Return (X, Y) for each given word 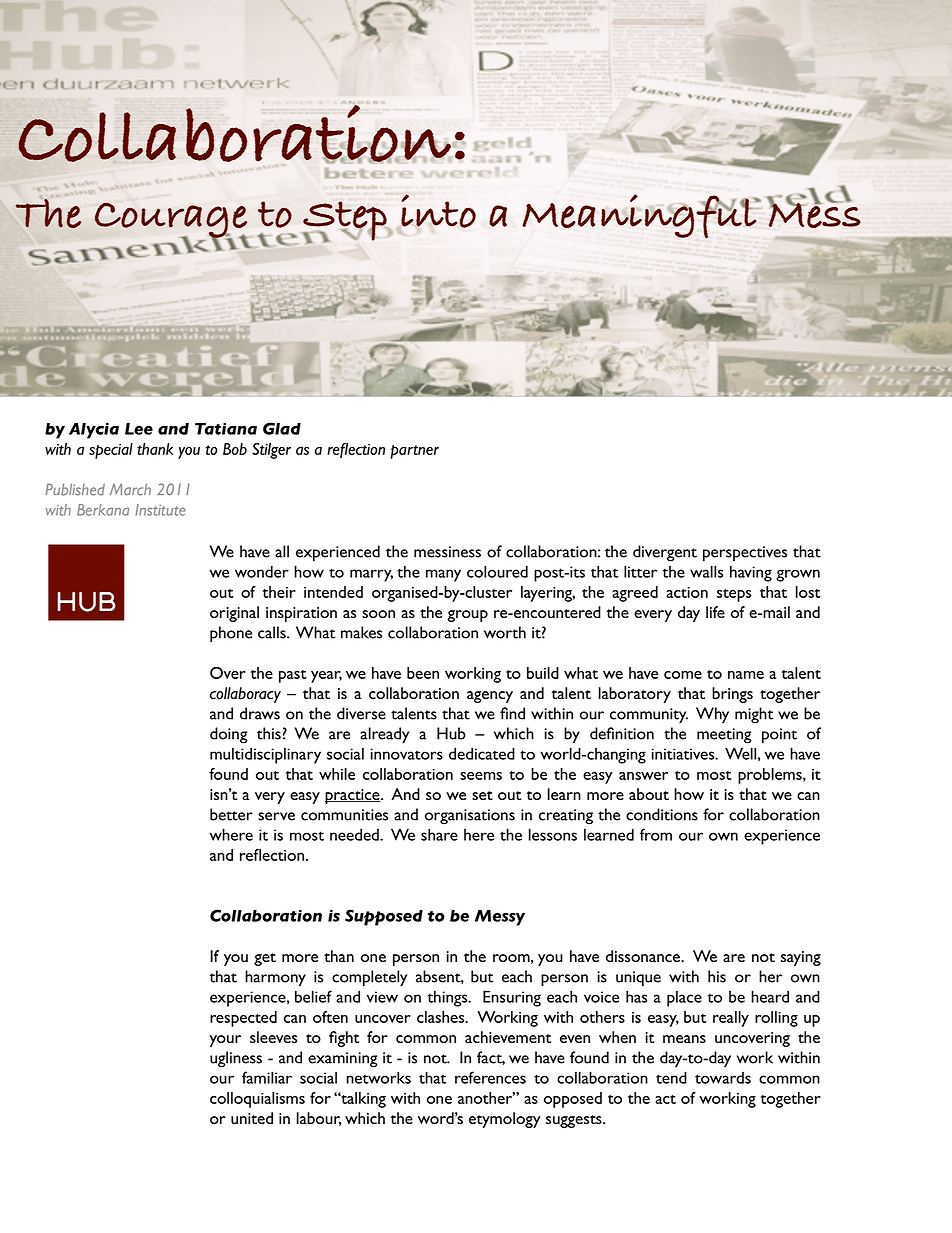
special (111, 451)
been (423, 673)
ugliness (236, 1059)
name (746, 675)
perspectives (745, 554)
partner (415, 452)
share (439, 834)
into (438, 211)
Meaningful (640, 216)
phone (231, 634)
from (656, 834)
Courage (171, 221)
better (231, 814)
